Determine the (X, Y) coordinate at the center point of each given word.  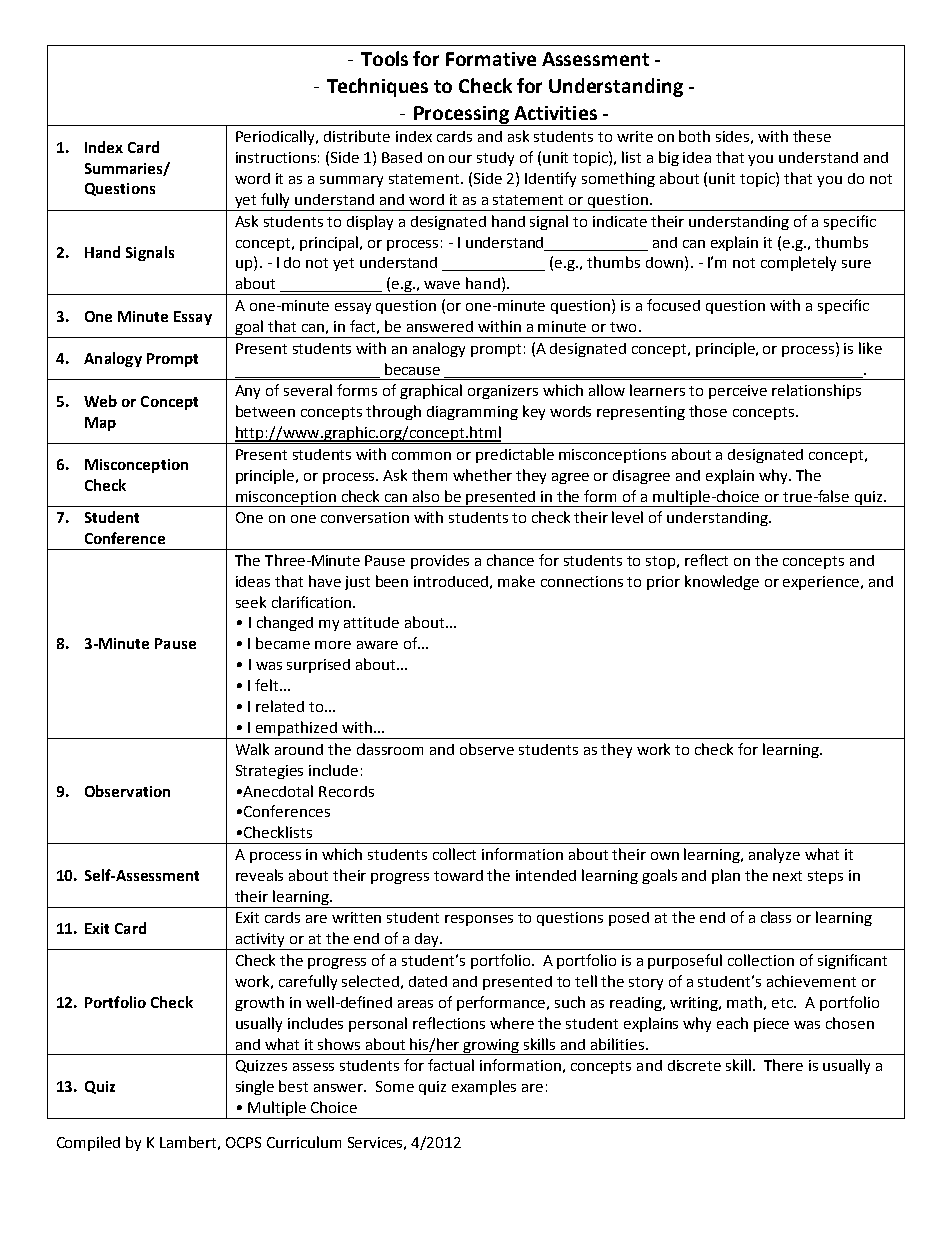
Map (100, 424)
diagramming (472, 413)
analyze (774, 855)
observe (487, 749)
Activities (555, 113)
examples (484, 1087)
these (812, 136)
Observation (127, 791)
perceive (738, 392)
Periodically (277, 137)
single (255, 1087)
